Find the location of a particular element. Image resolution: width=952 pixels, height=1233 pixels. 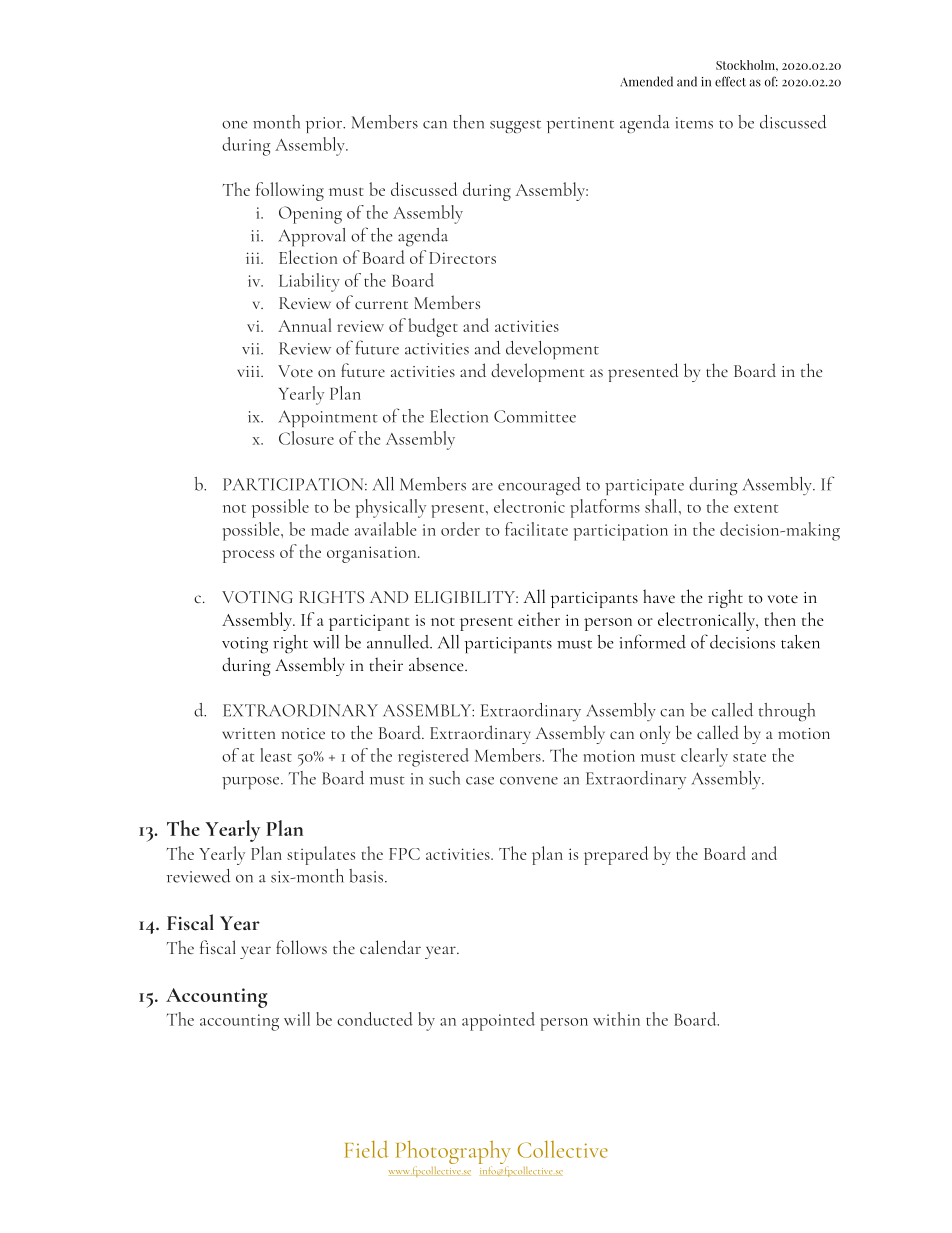

convene is located at coordinates (529, 781).
